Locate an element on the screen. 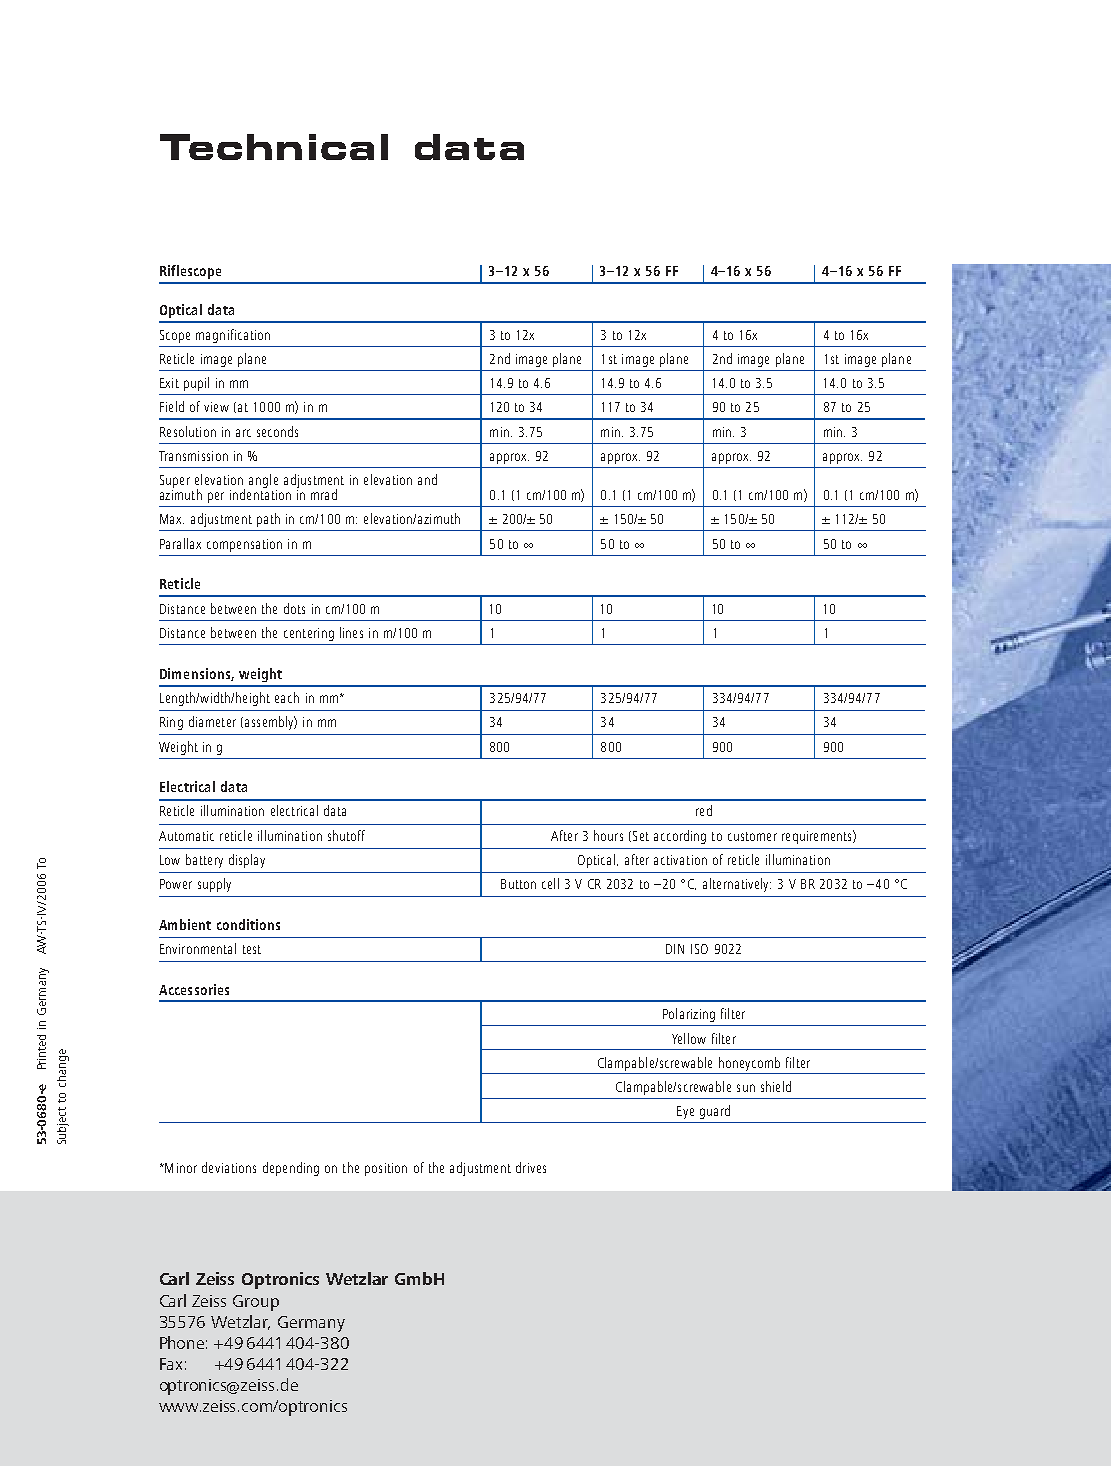  Group is located at coordinates (256, 1303).
